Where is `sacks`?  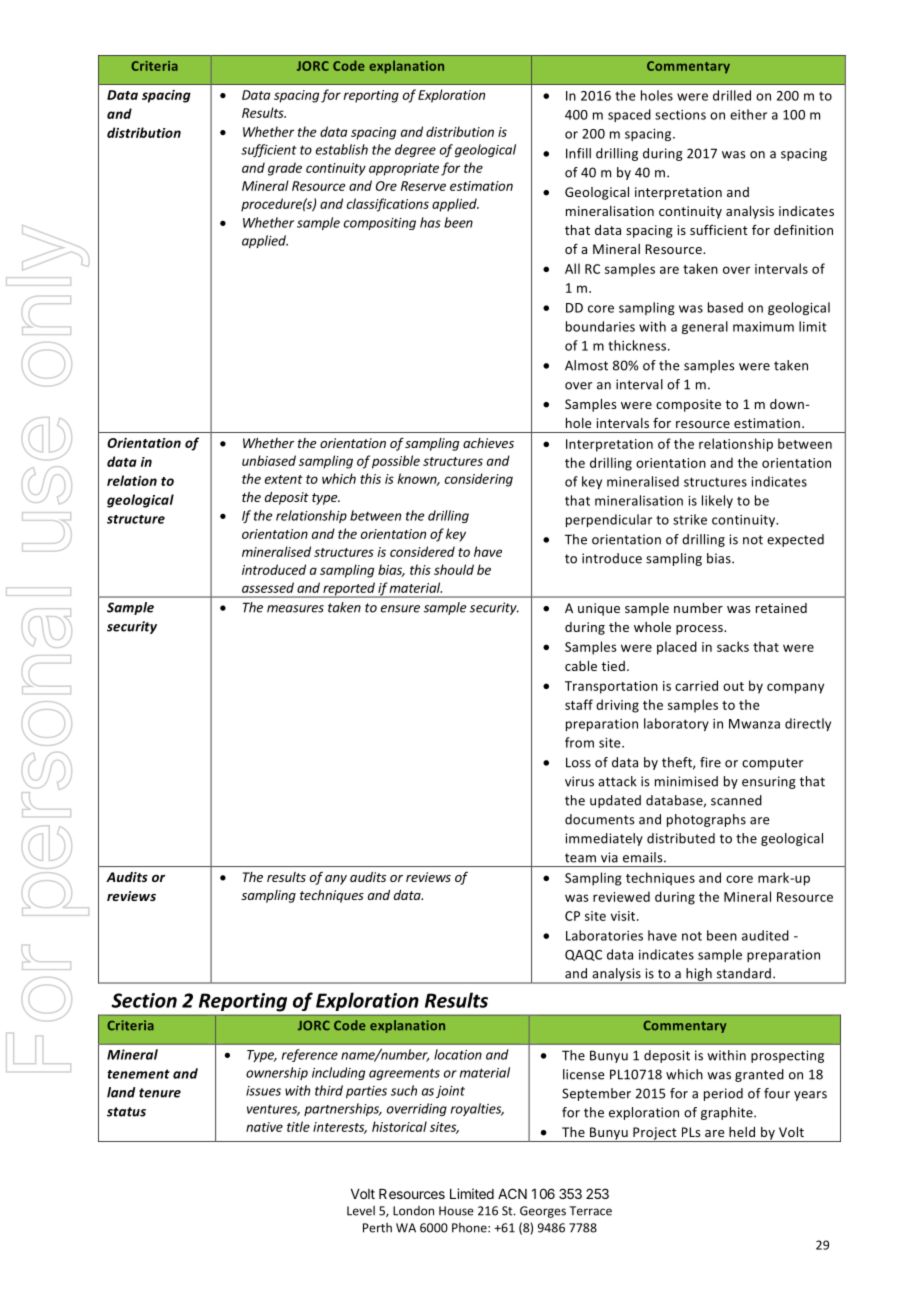 sacks is located at coordinates (733, 646).
